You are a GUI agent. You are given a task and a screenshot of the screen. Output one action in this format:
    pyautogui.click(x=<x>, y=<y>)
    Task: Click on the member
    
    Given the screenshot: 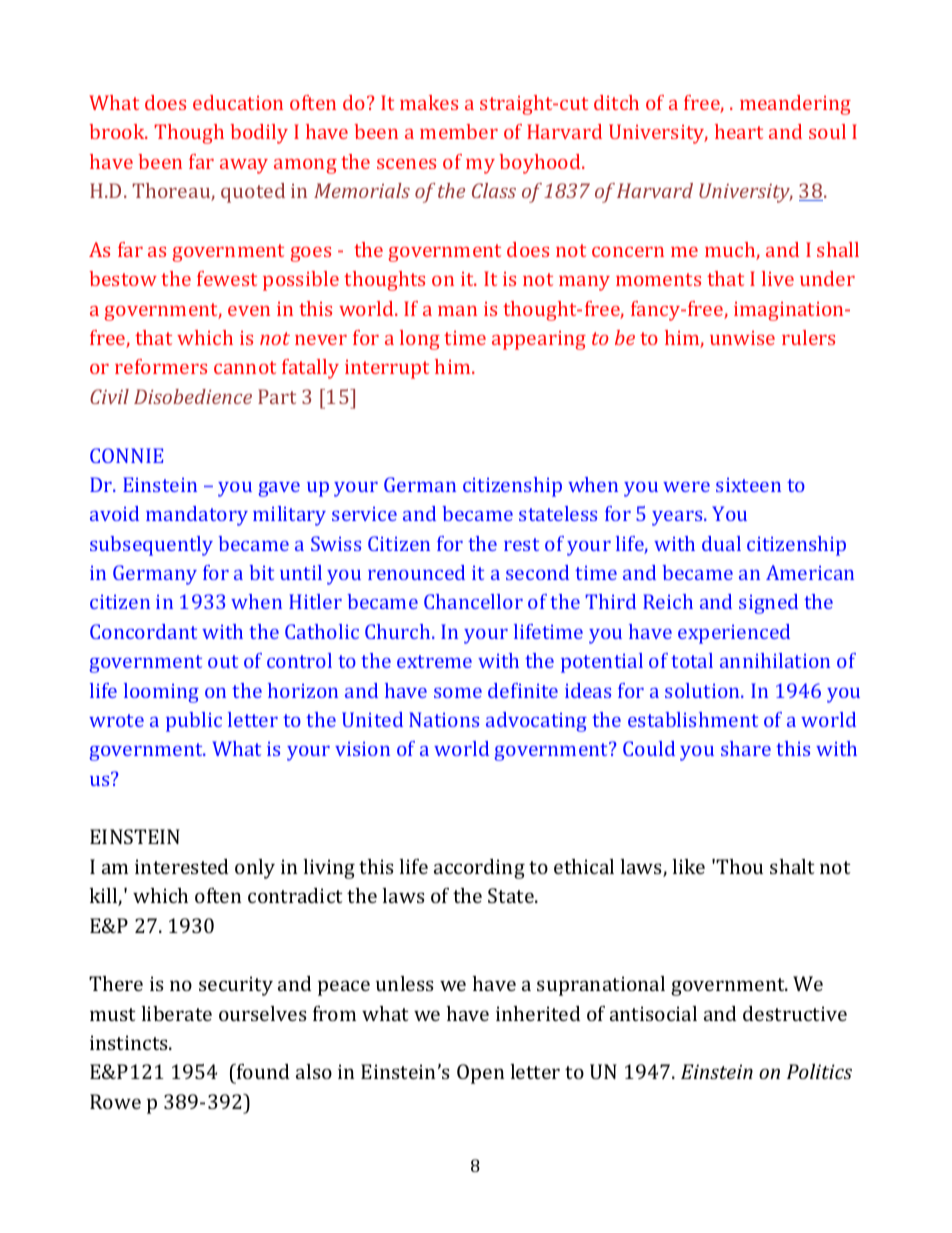 What is the action you would take?
    pyautogui.click(x=459, y=131)
